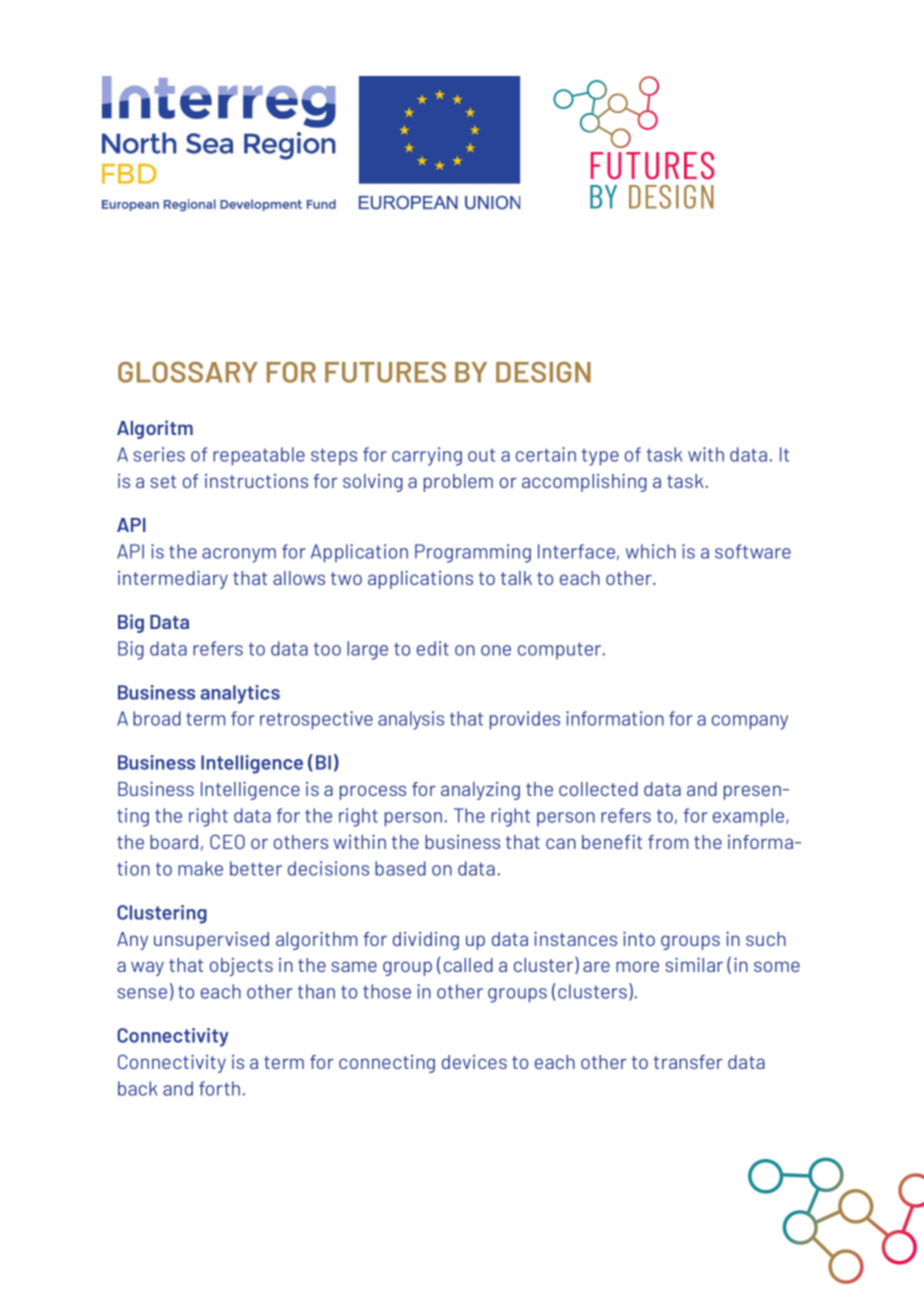 Image resolution: width=924 pixels, height=1308 pixels. What do you see at coordinates (600, 457) in the image?
I see `type` at bounding box center [600, 457].
